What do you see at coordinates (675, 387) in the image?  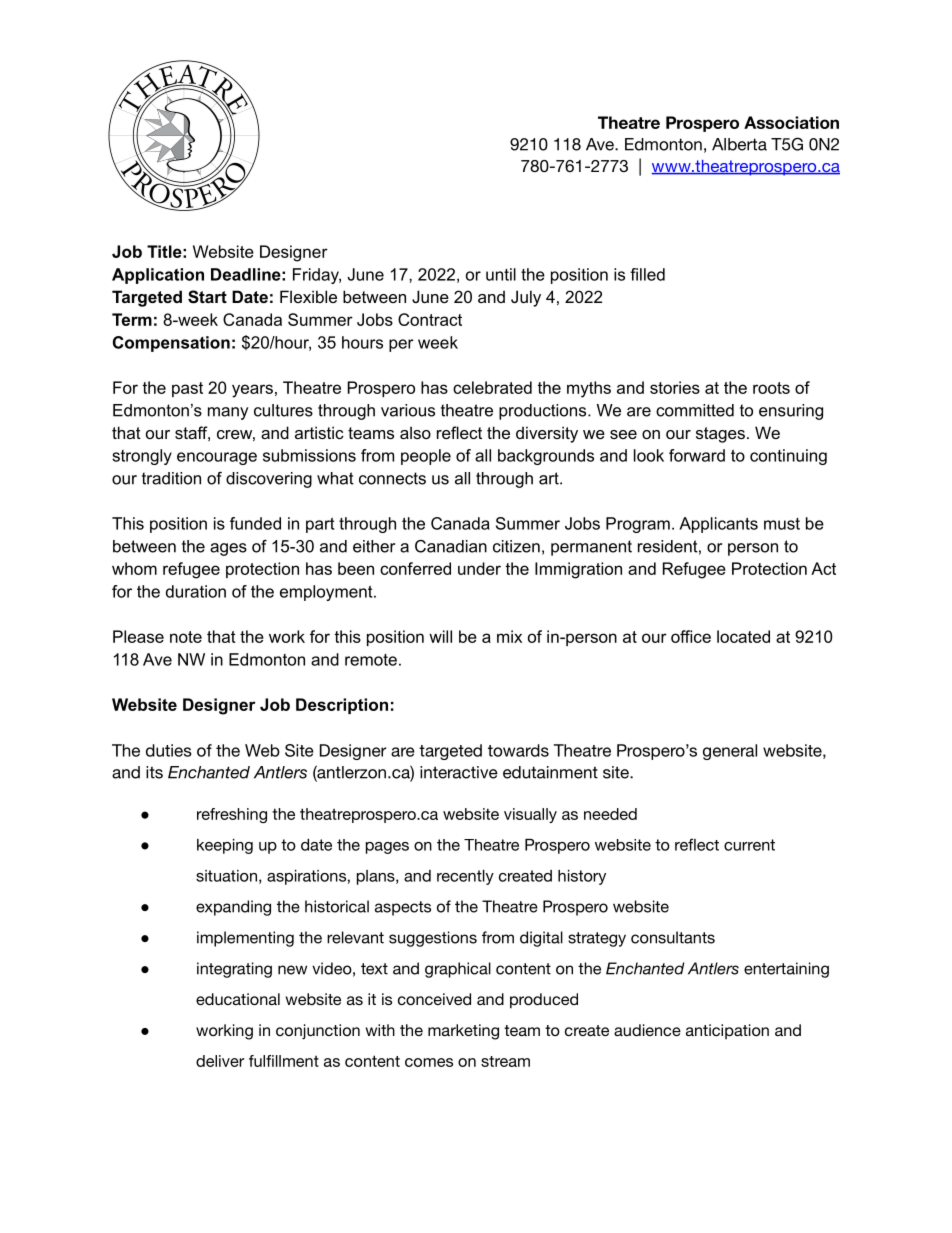 I see `stories` at bounding box center [675, 387].
